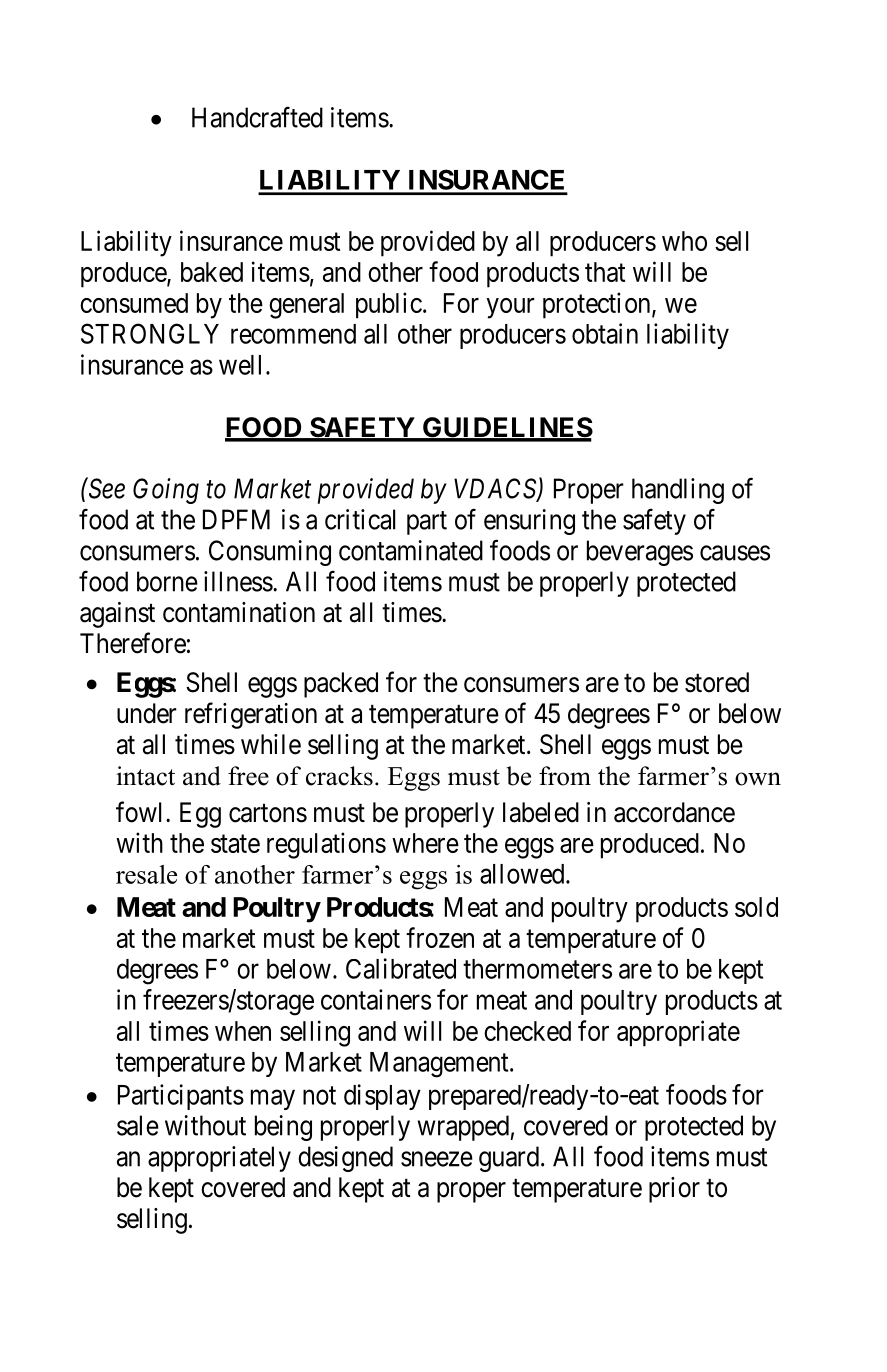  Describe the element at coordinates (341, 685) in the document. I see `packed` at that location.
